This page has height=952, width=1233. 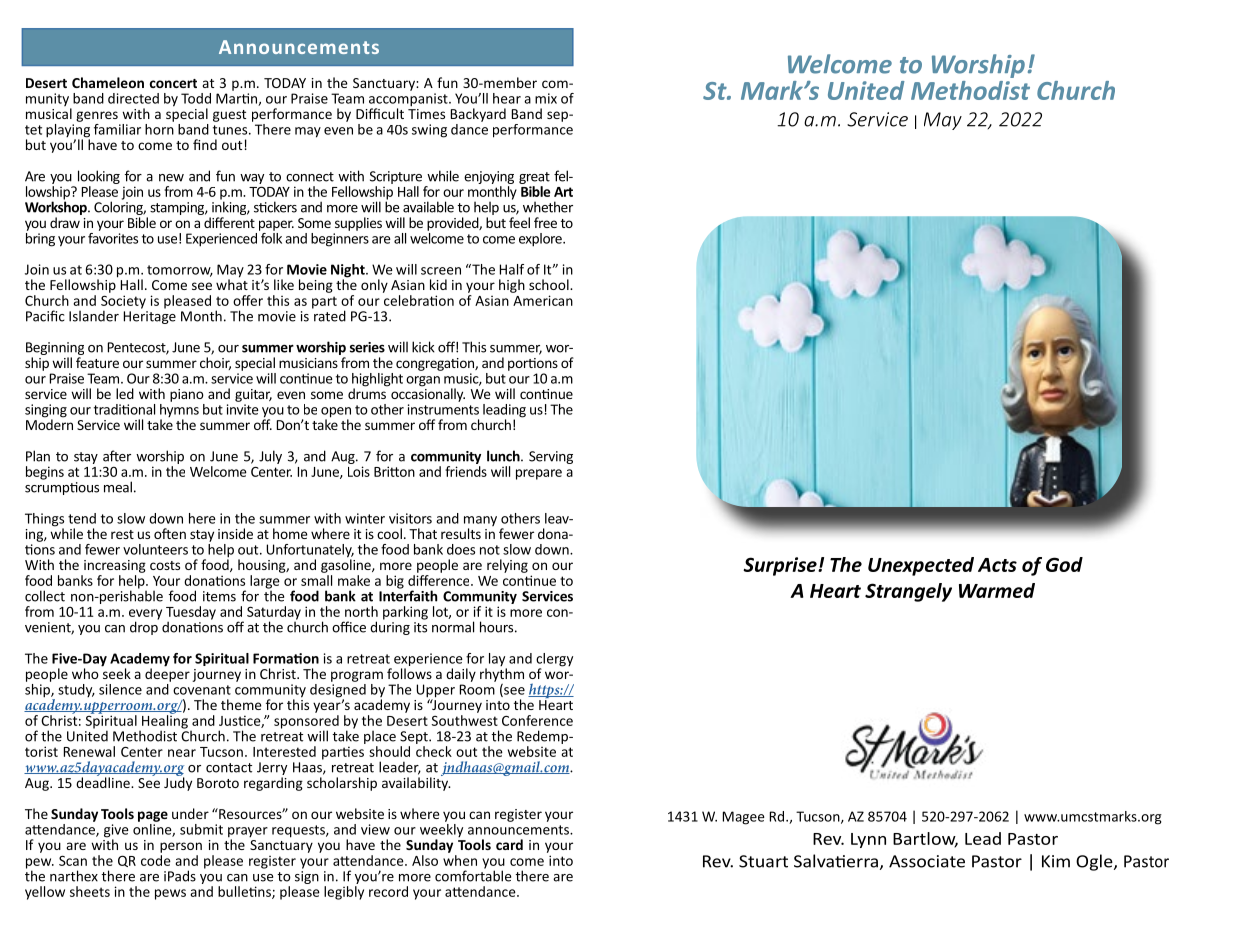 What do you see at coordinates (196, 98) in the page?
I see `Todd` at bounding box center [196, 98].
